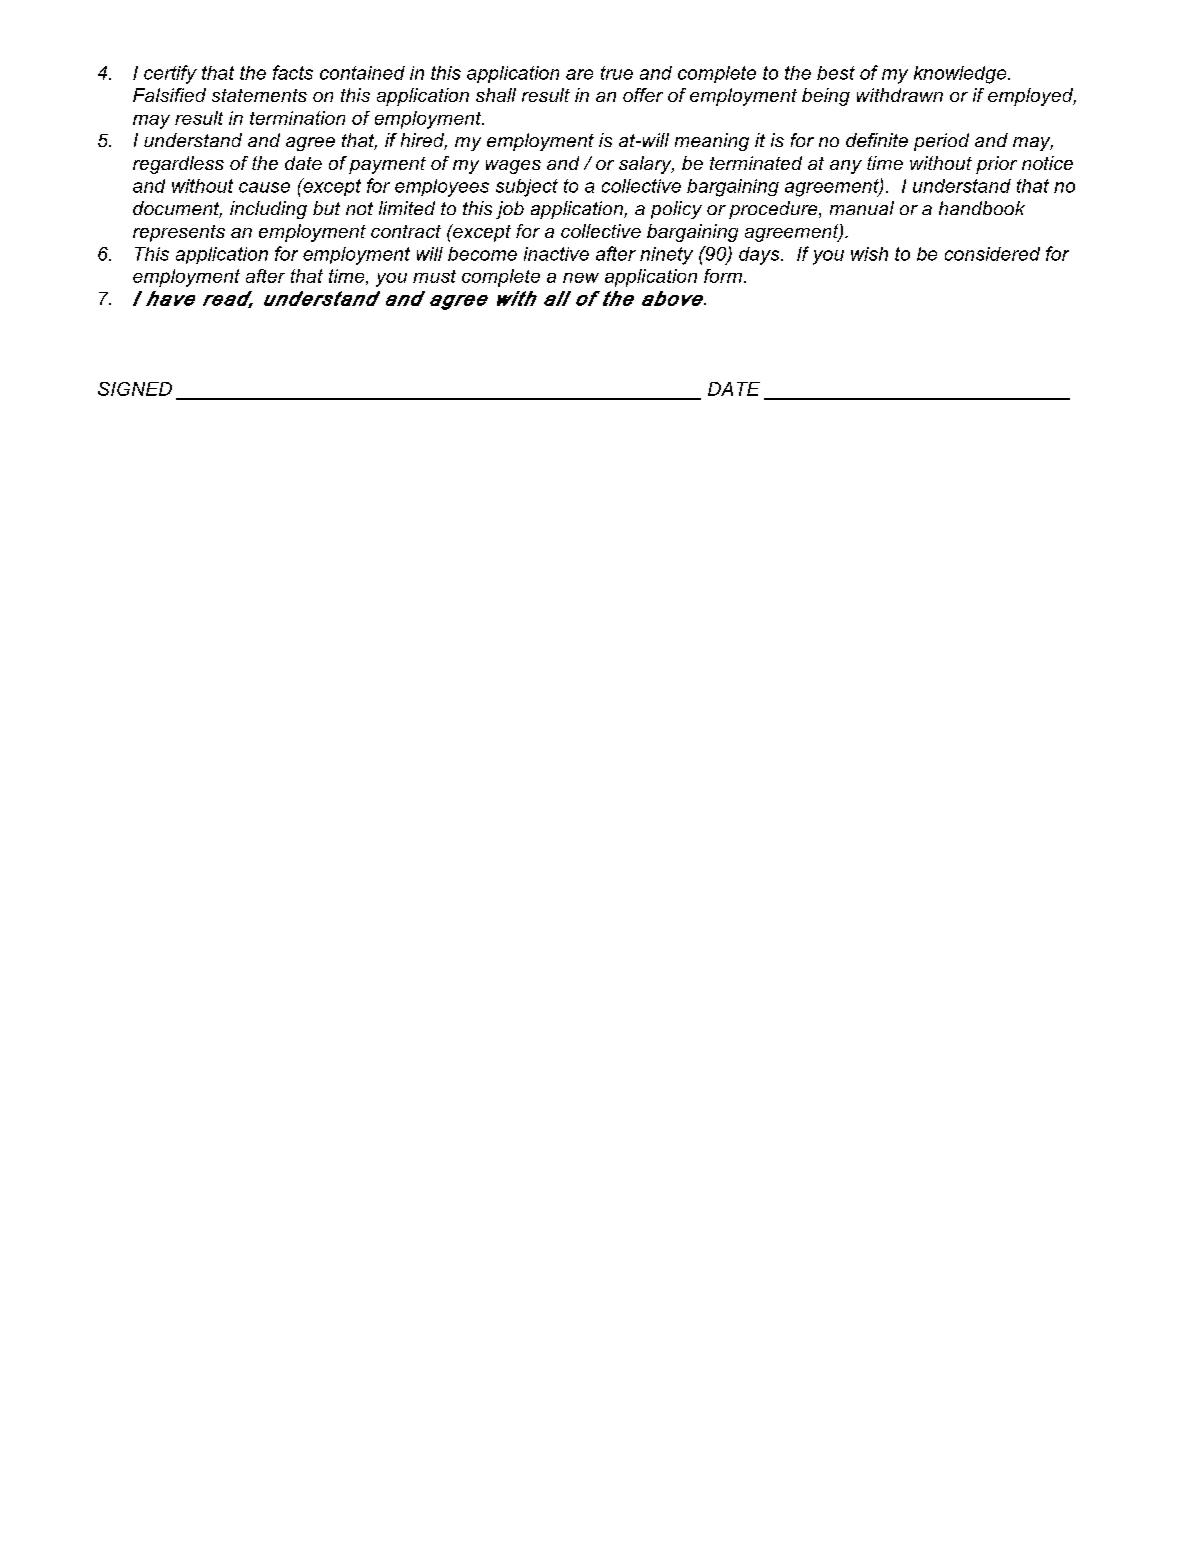  I want to click on facts, so click(293, 72).
